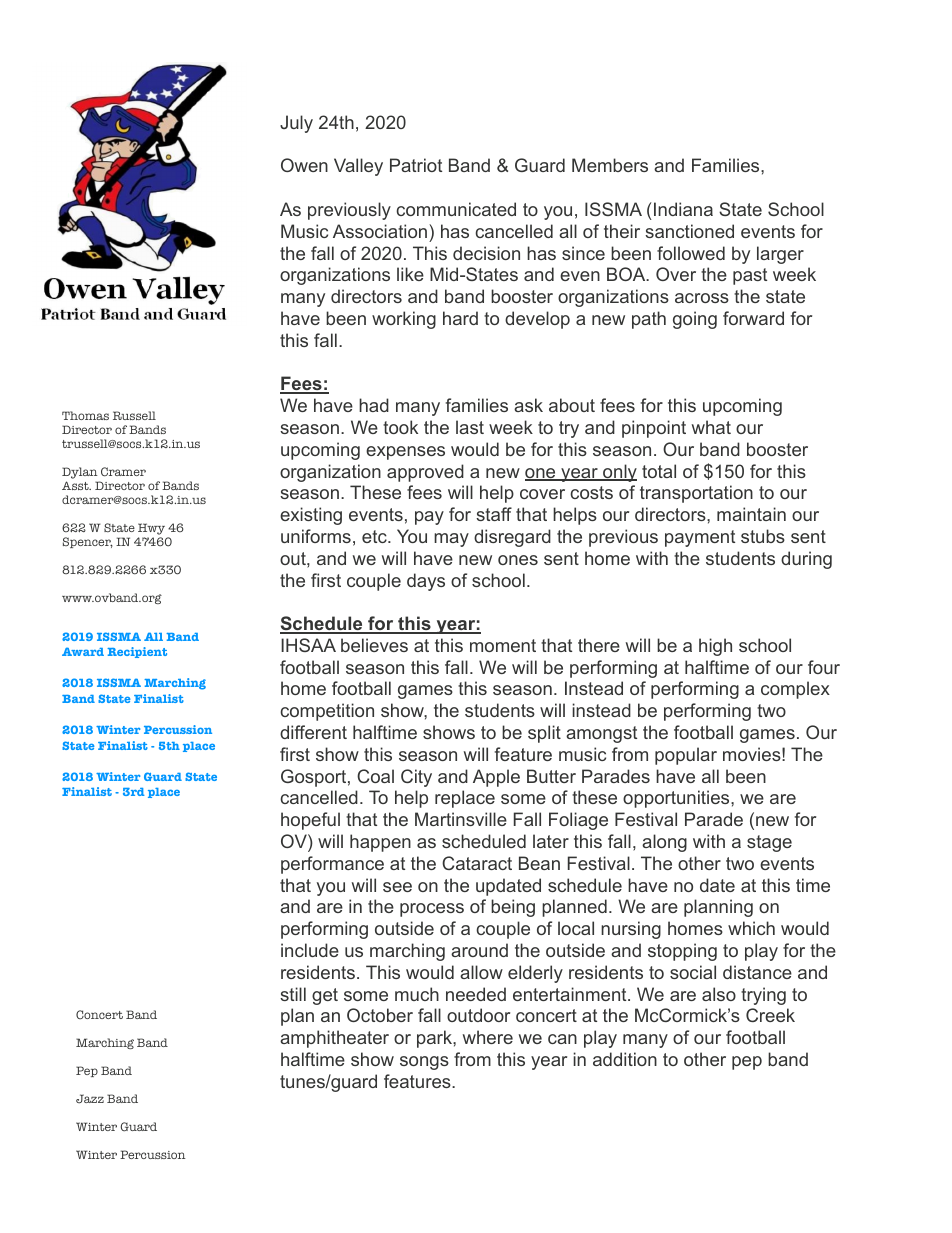 This document has height=1233, width=952. What do you see at coordinates (715, 647) in the document?
I see `high` at bounding box center [715, 647].
